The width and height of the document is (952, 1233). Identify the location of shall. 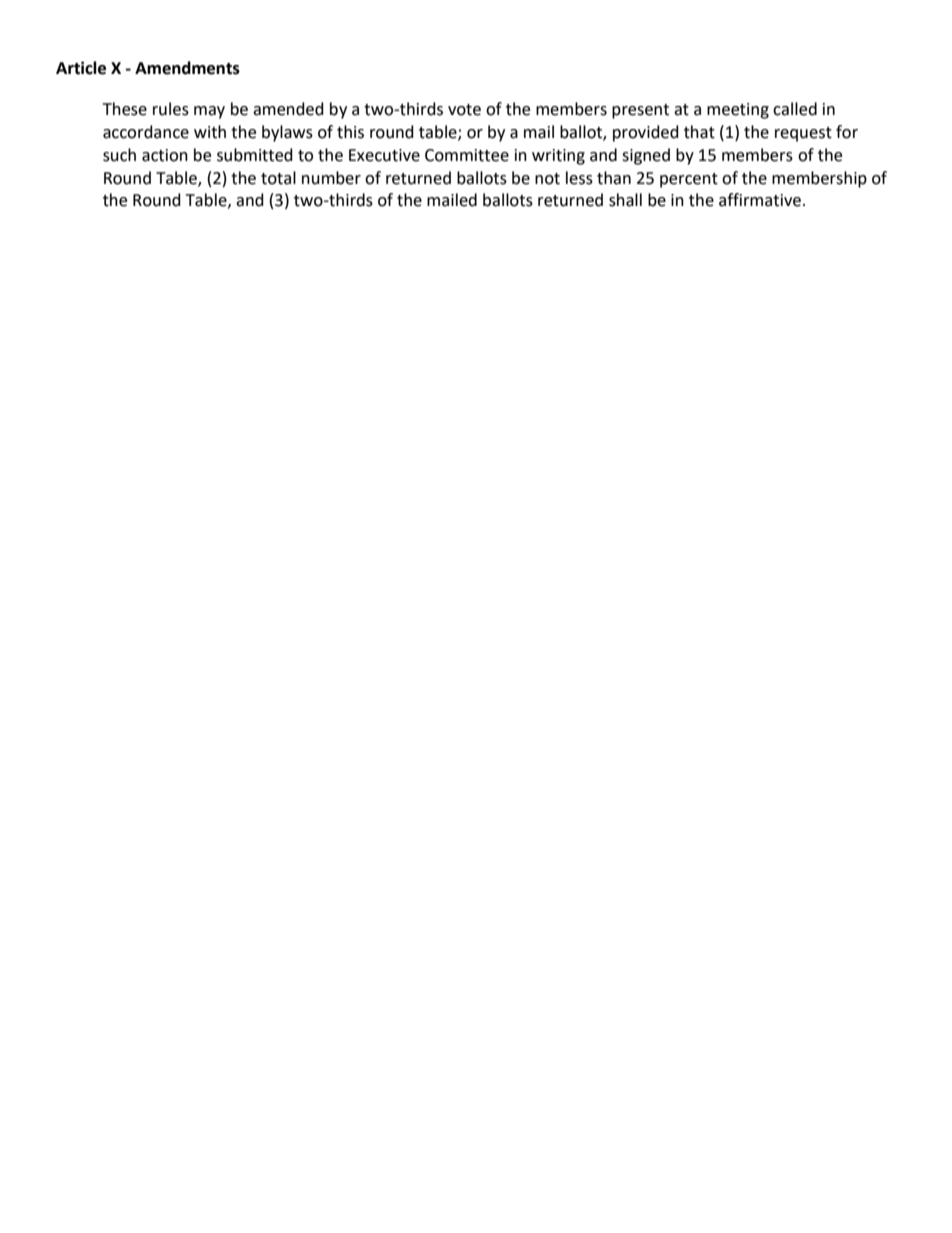
(625, 200).
